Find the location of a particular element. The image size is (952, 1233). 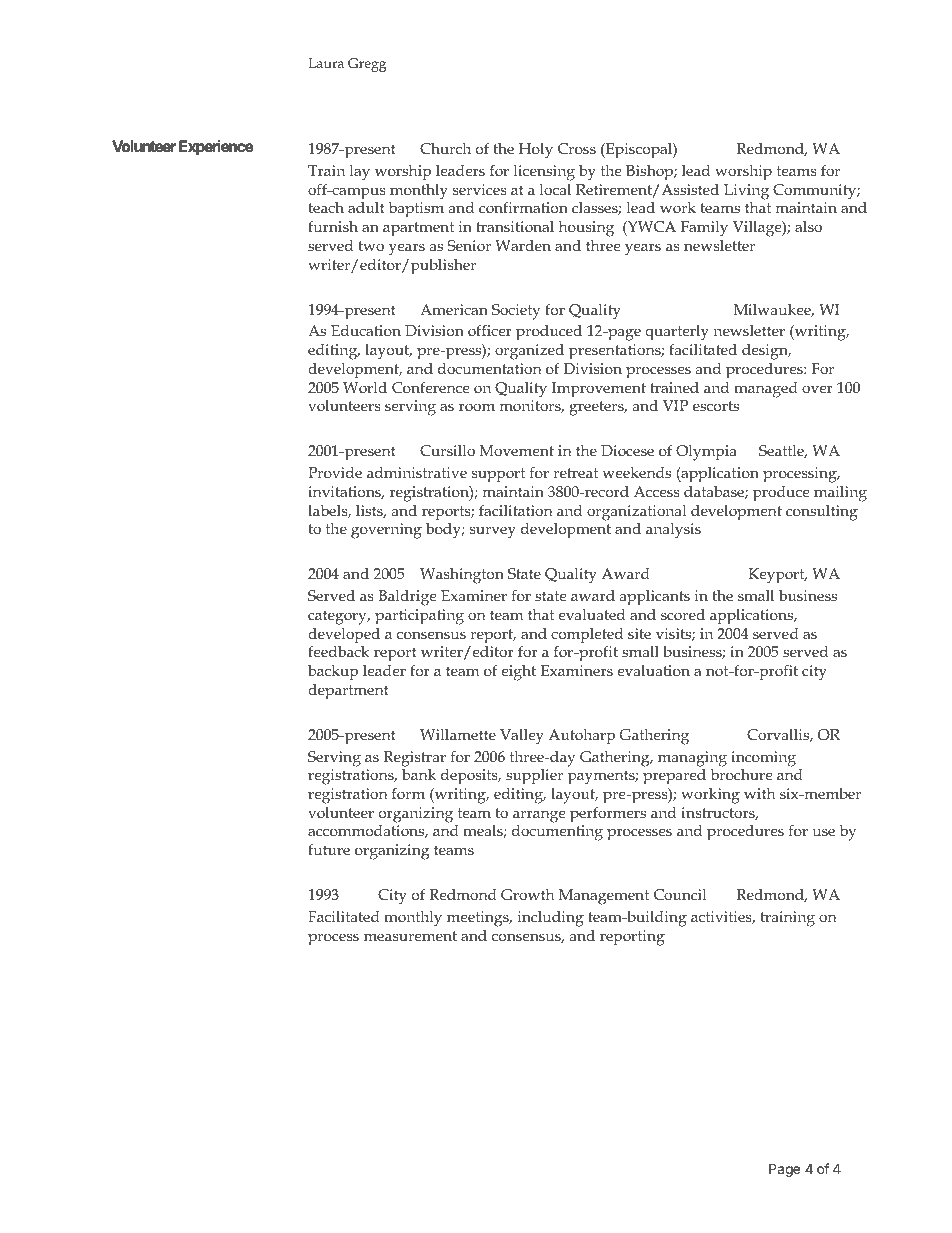

scored is located at coordinates (683, 614).
